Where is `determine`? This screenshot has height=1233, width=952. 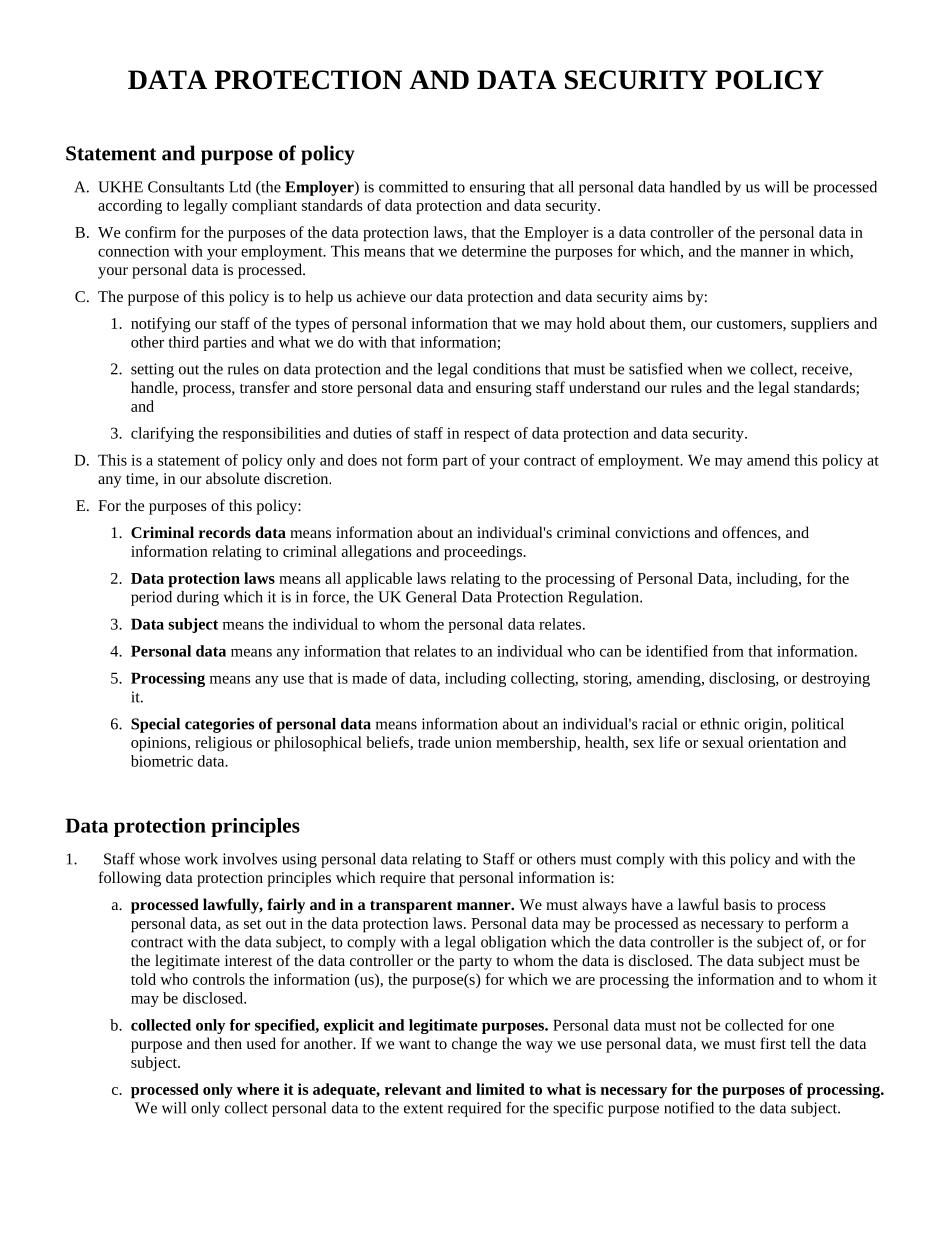
determine is located at coordinates (494, 251).
